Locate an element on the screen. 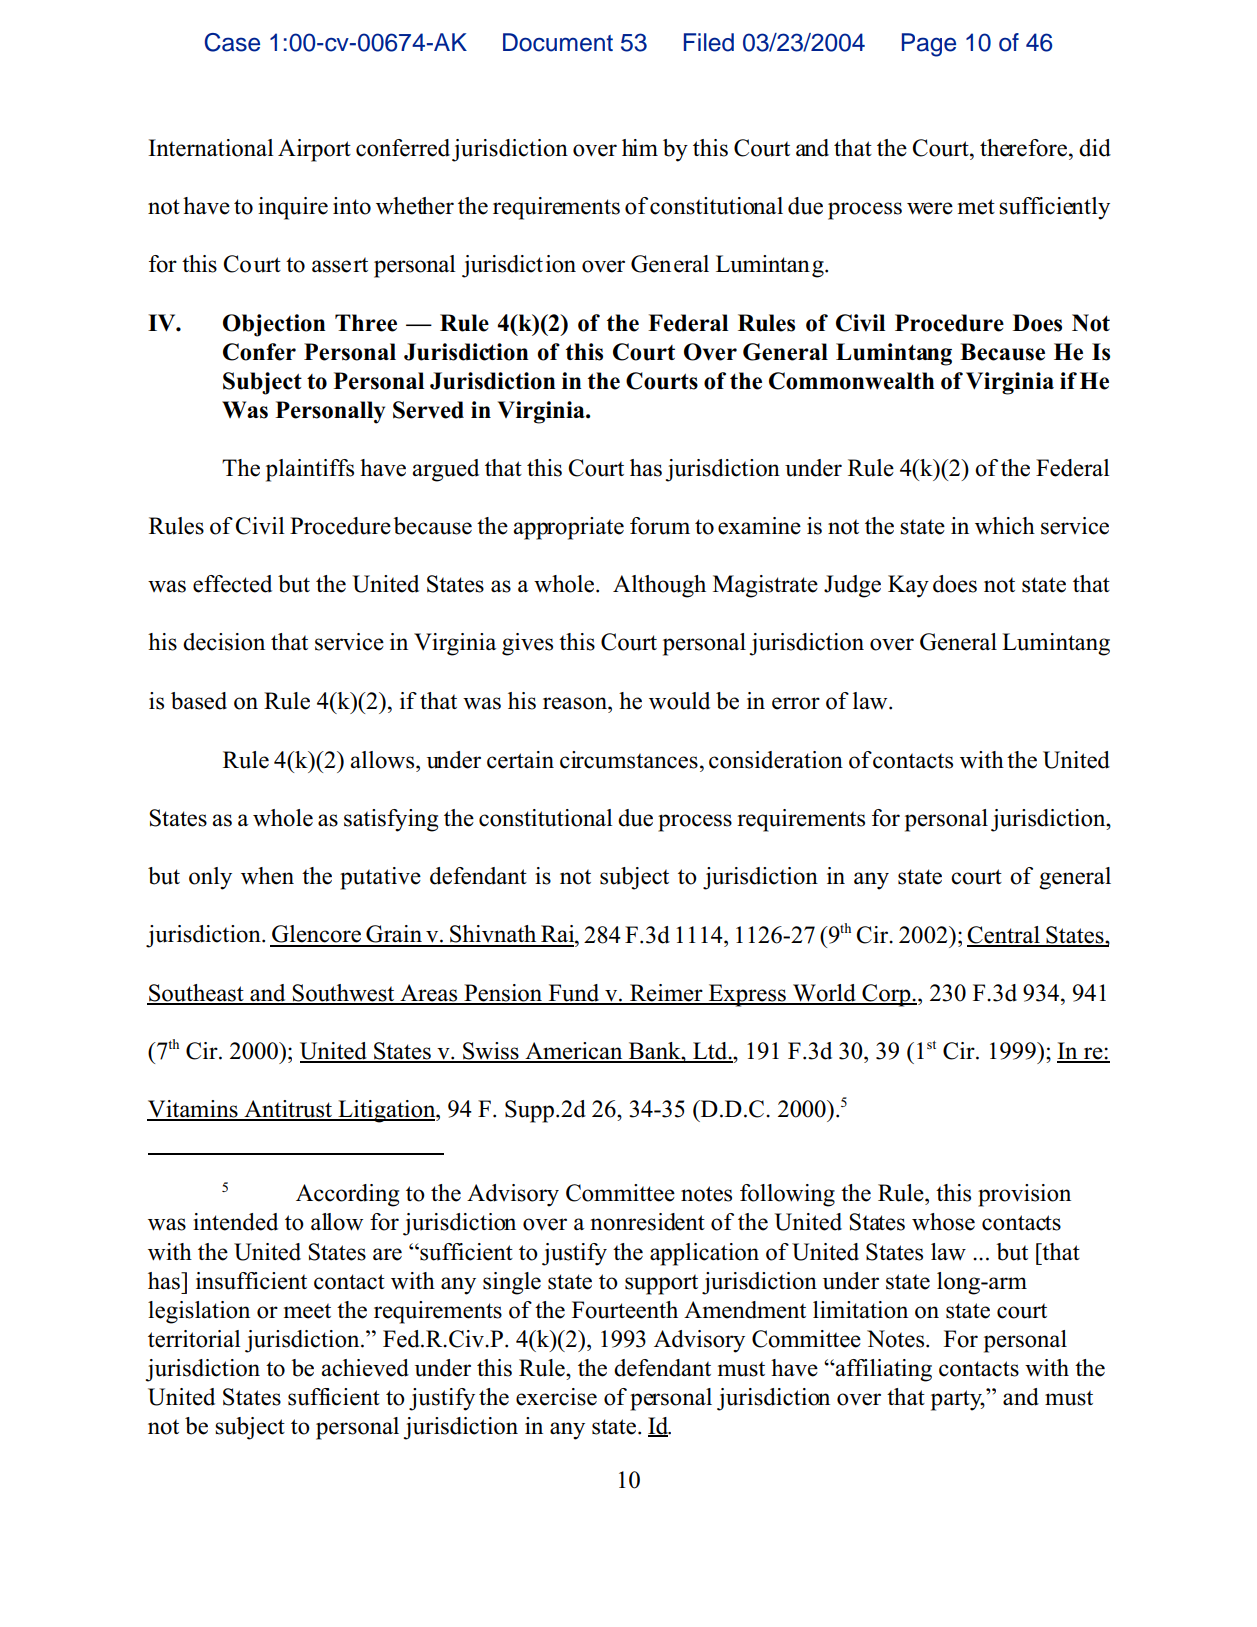 The image size is (1257, 1627). Filed is located at coordinates (709, 42).
